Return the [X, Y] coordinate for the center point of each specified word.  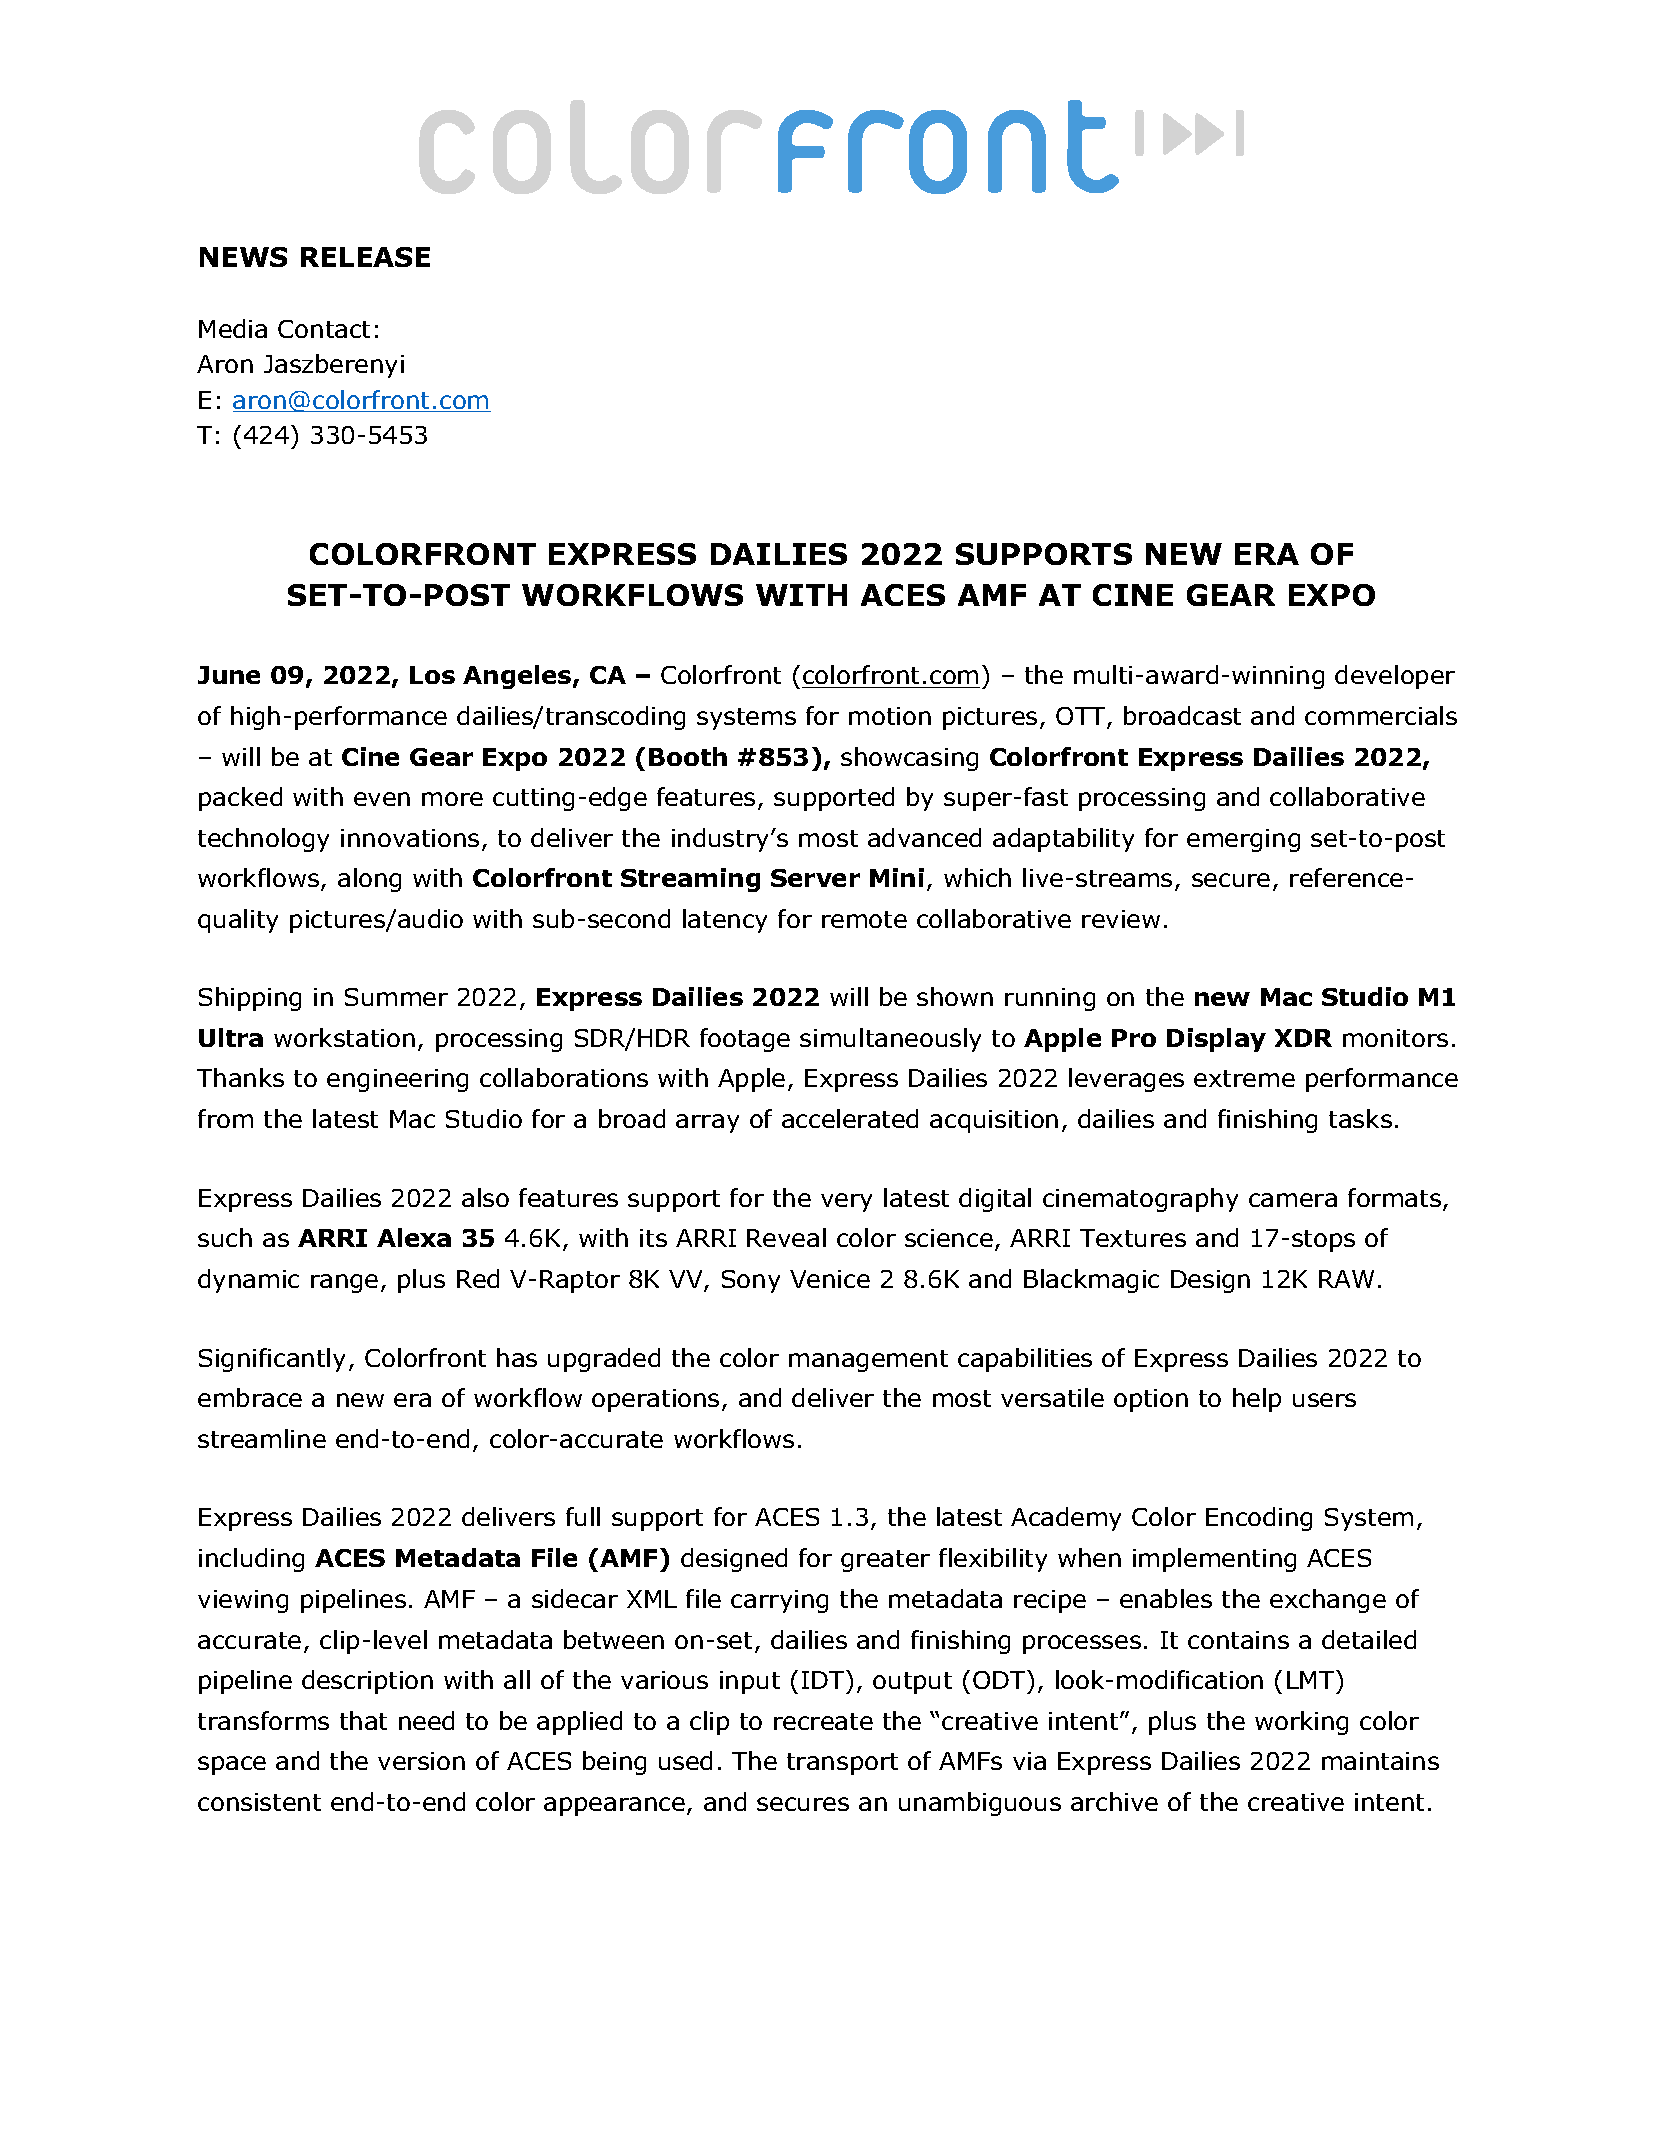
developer [1395, 677]
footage [745, 1040]
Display [1216, 1040]
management [868, 1361]
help [1257, 1400]
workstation [344, 1037]
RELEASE [365, 257]
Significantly [272, 1360]
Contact [324, 329]
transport [842, 1764]
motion [890, 716]
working [1301, 1723]
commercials [1381, 715]
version [421, 1761]
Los [432, 675]
